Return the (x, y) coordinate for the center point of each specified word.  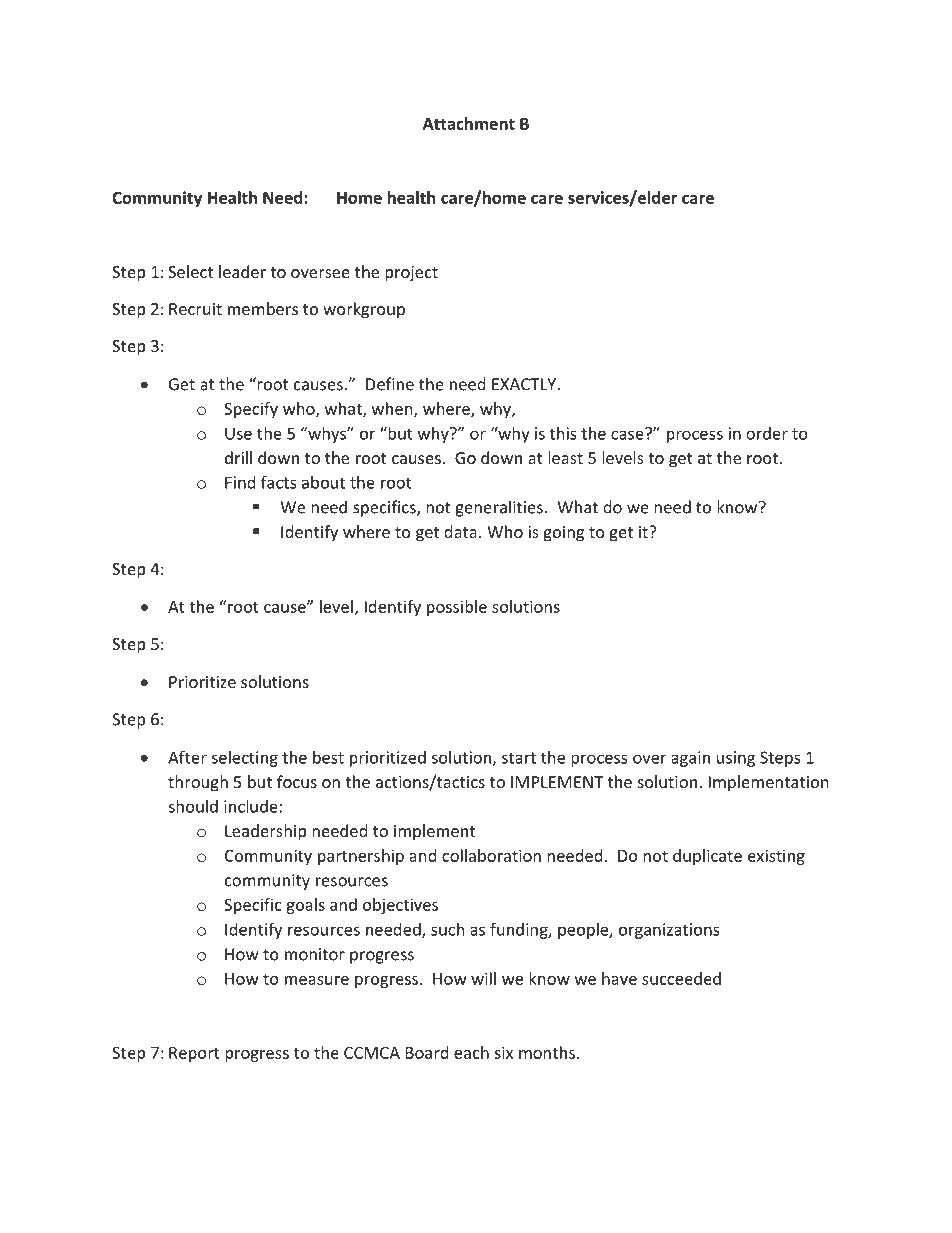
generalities (499, 508)
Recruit (195, 309)
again (690, 759)
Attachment (469, 123)
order (767, 433)
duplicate (707, 857)
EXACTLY (524, 384)
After (187, 757)
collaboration (491, 855)
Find (240, 482)
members (263, 308)
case (628, 434)
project (411, 274)
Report (194, 1054)
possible (457, 608)
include (251, 806)
